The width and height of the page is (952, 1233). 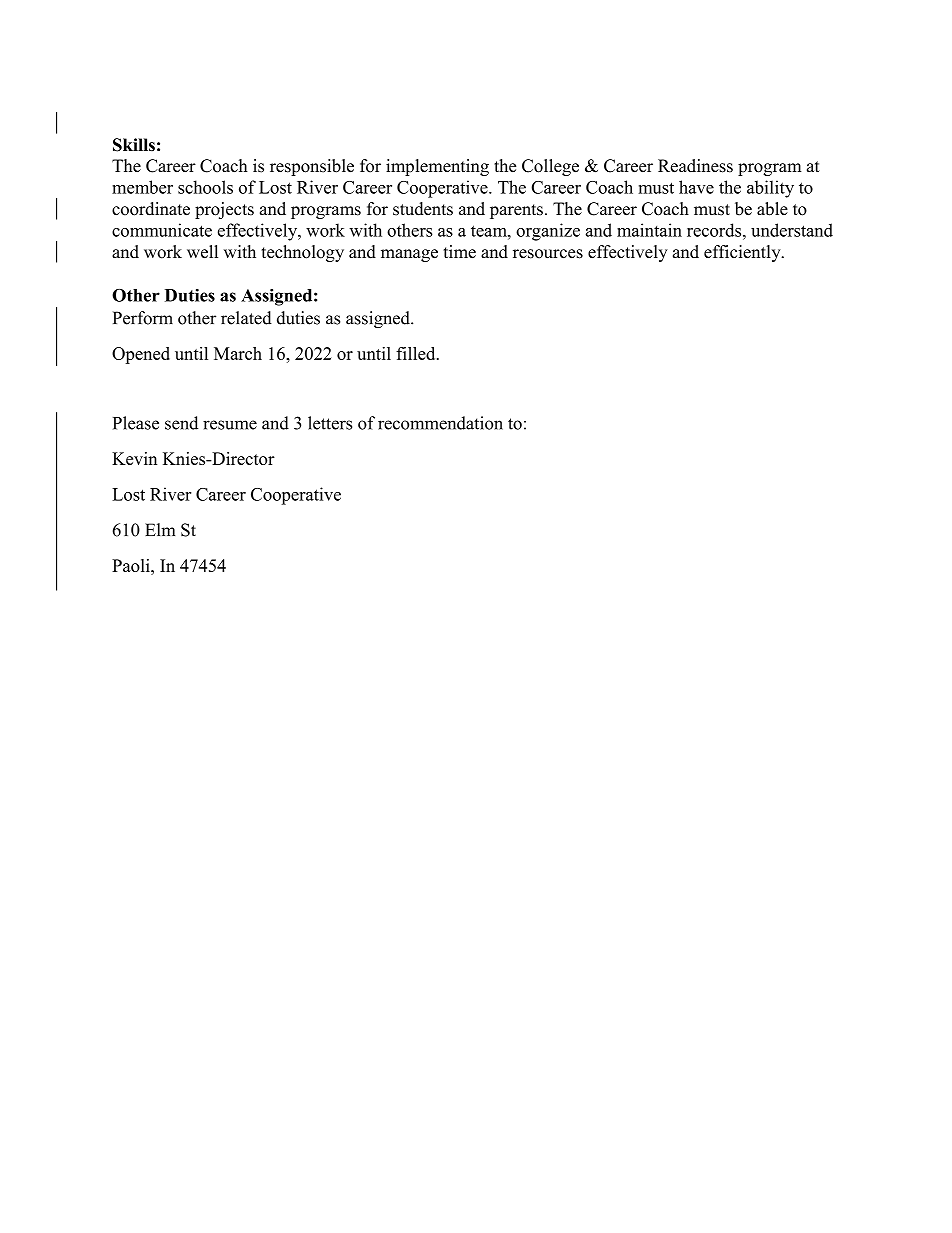 I want to click on recommendation, so click(x=440, y=423).
